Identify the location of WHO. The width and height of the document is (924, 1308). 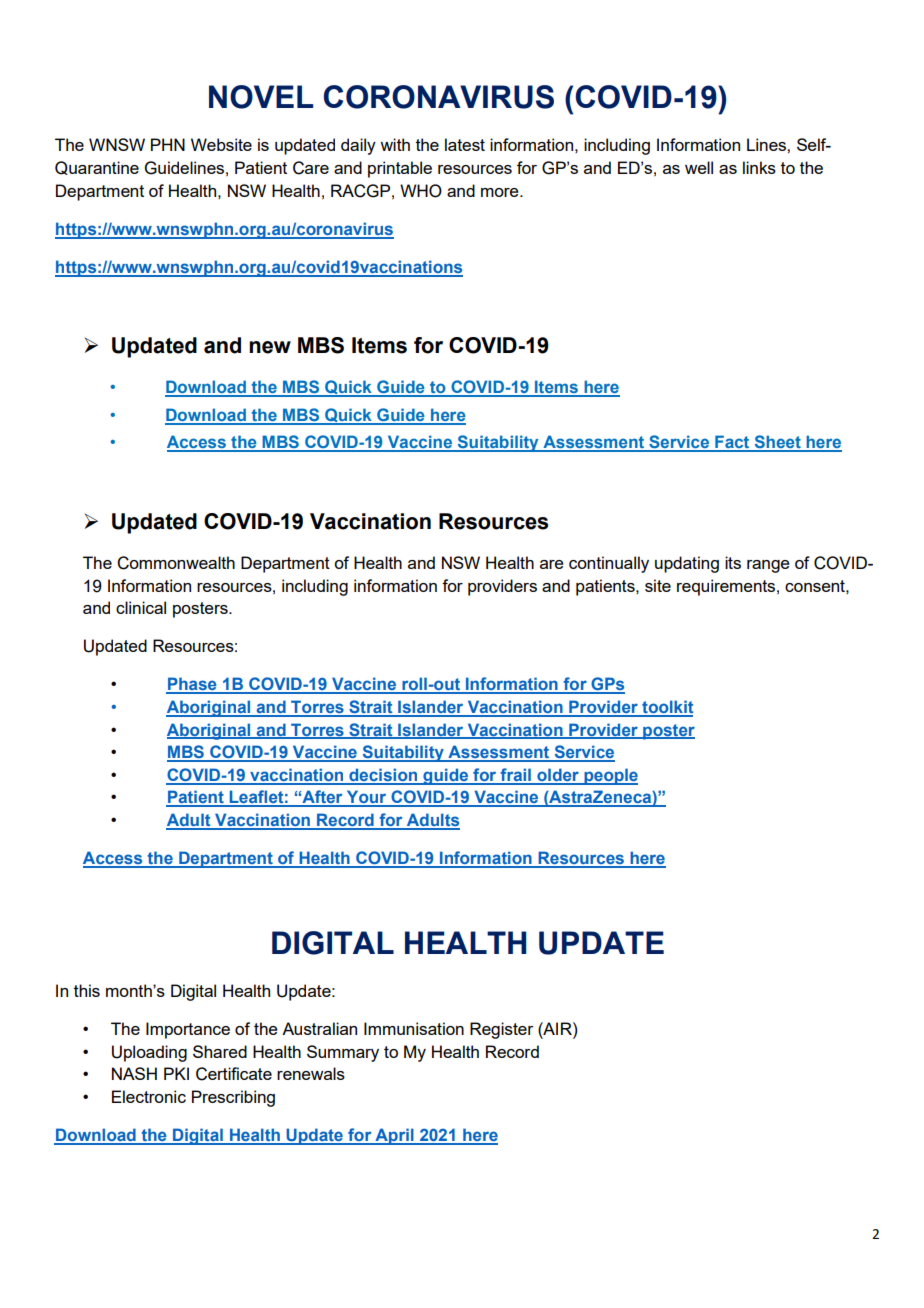
(421, 191).
